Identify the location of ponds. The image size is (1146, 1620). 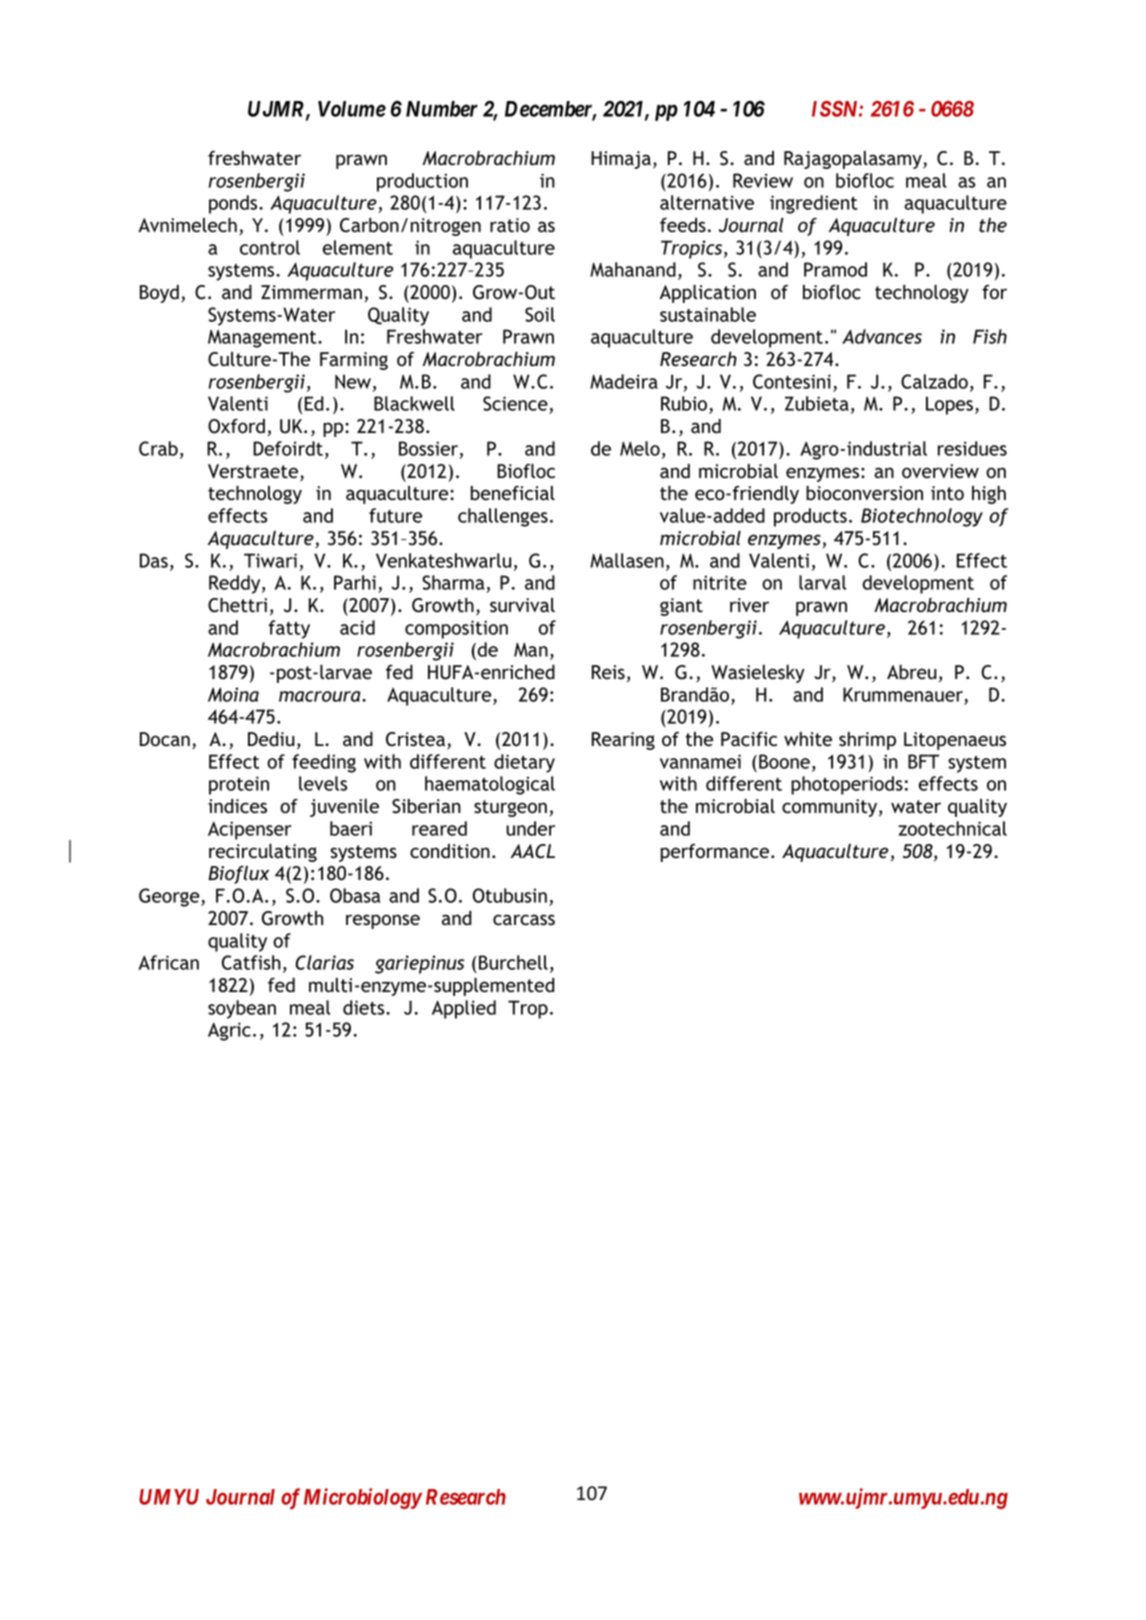
(234, 204).
